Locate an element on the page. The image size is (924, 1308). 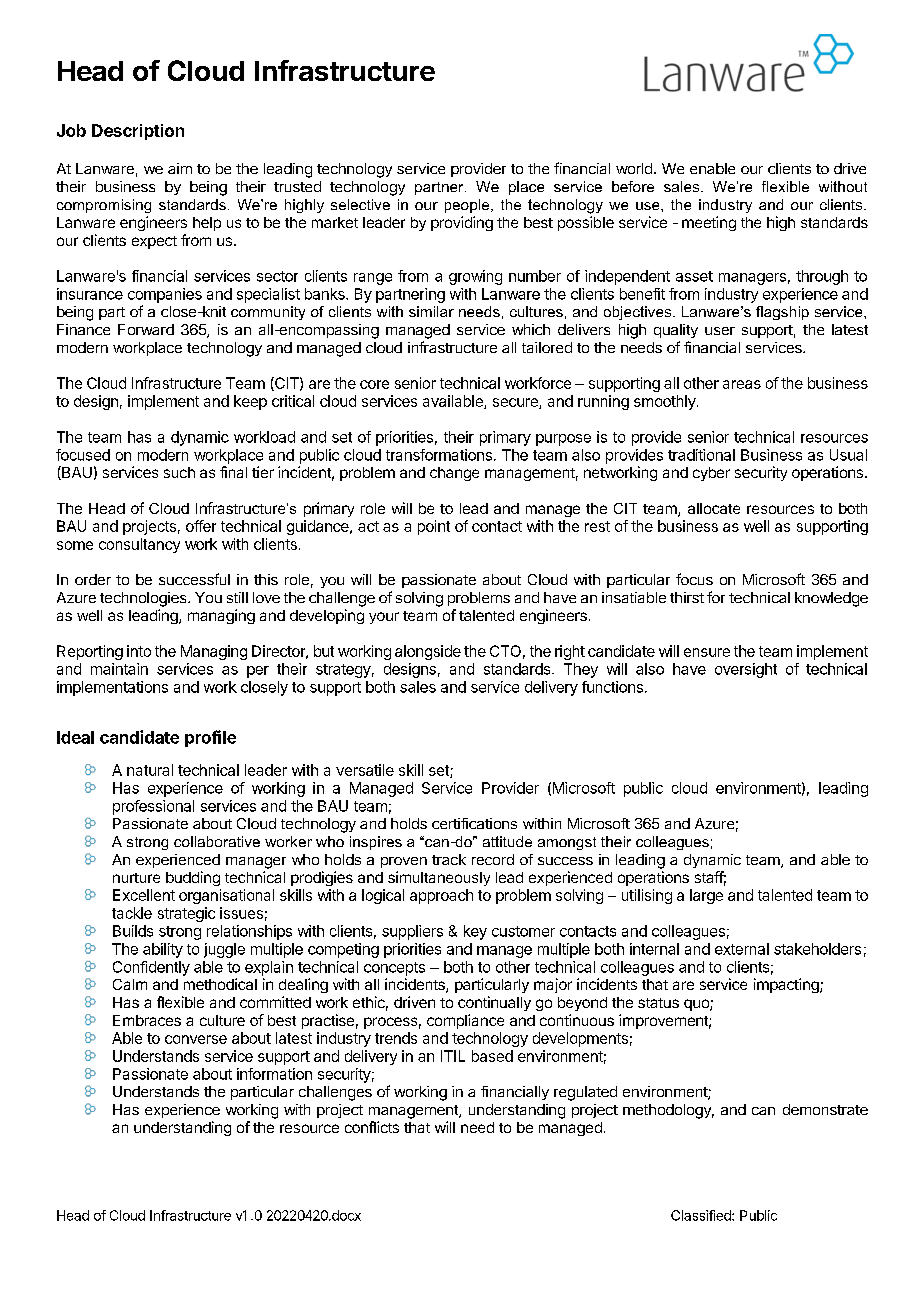
Classified is located at coordinates (702, 1215).
